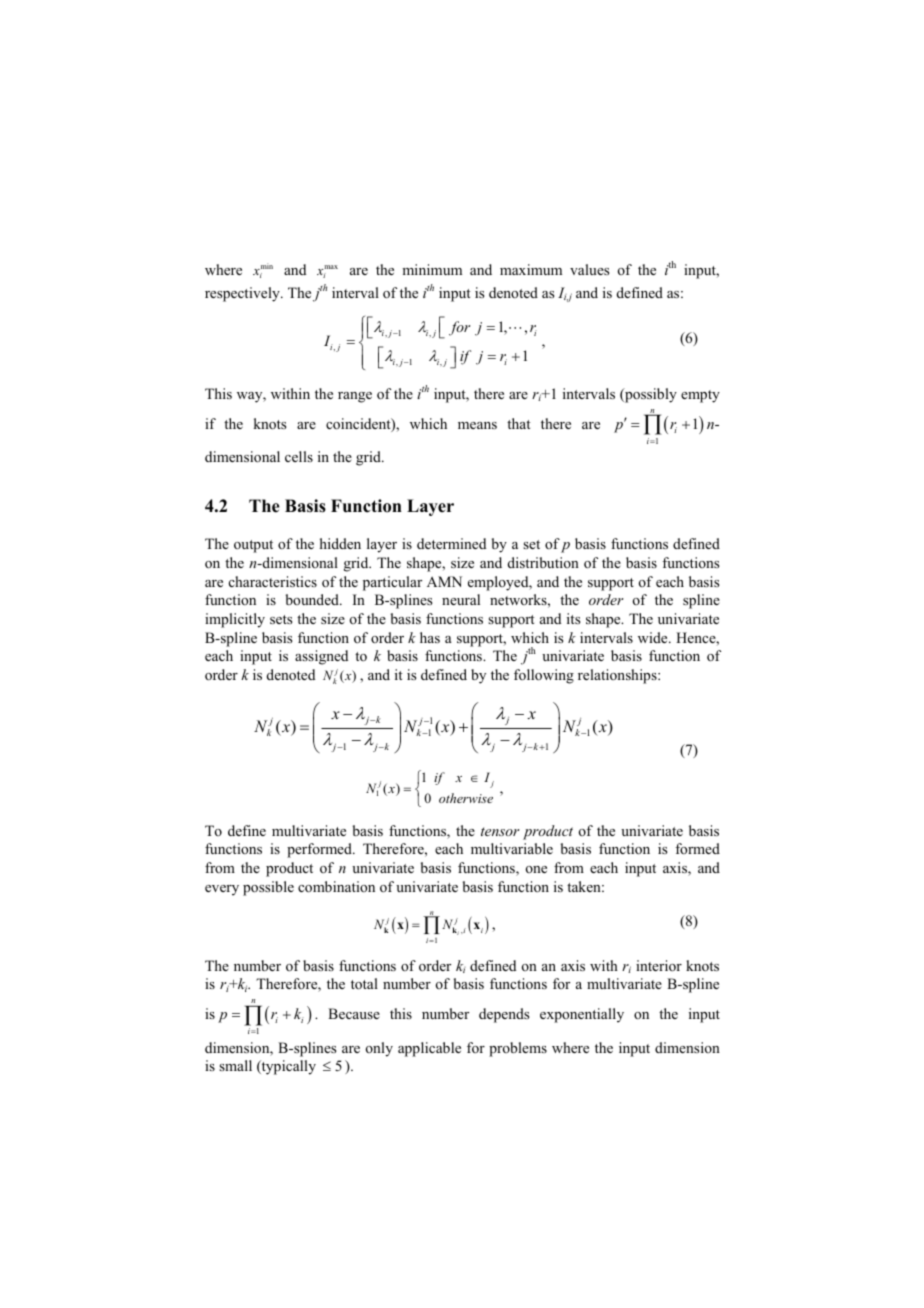  I want to click on distribution, so click(543, 562).
